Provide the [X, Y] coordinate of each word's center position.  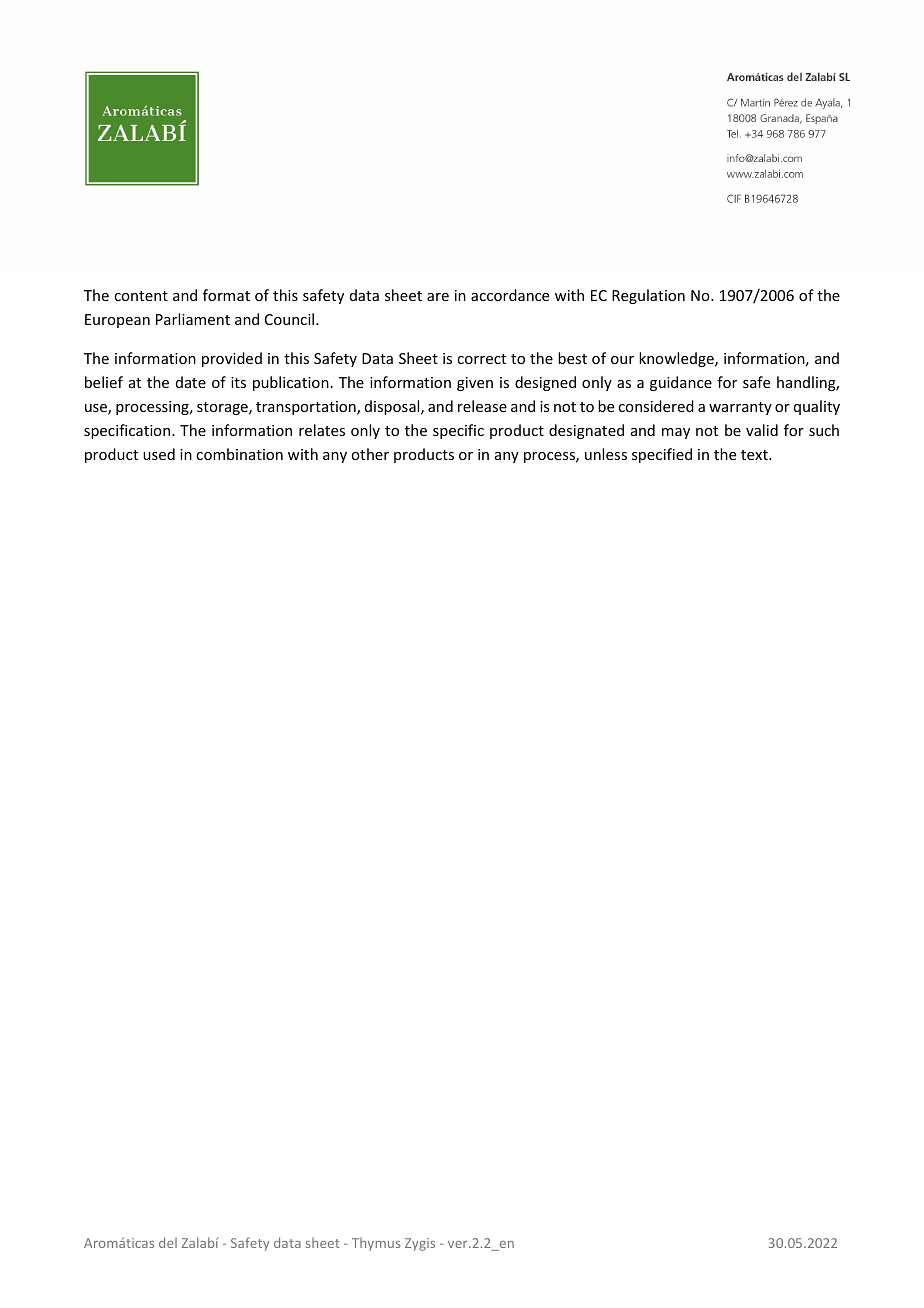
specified [662, 455]
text [755, 455]
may [676, 433]
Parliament [193, 319]
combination [239, 454]
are [438, 297]
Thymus [376, 1244]
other [370, 454]
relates [322, 430]
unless [606, 454]
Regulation [648, 296]
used [159, 454]
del [168, 1242]
